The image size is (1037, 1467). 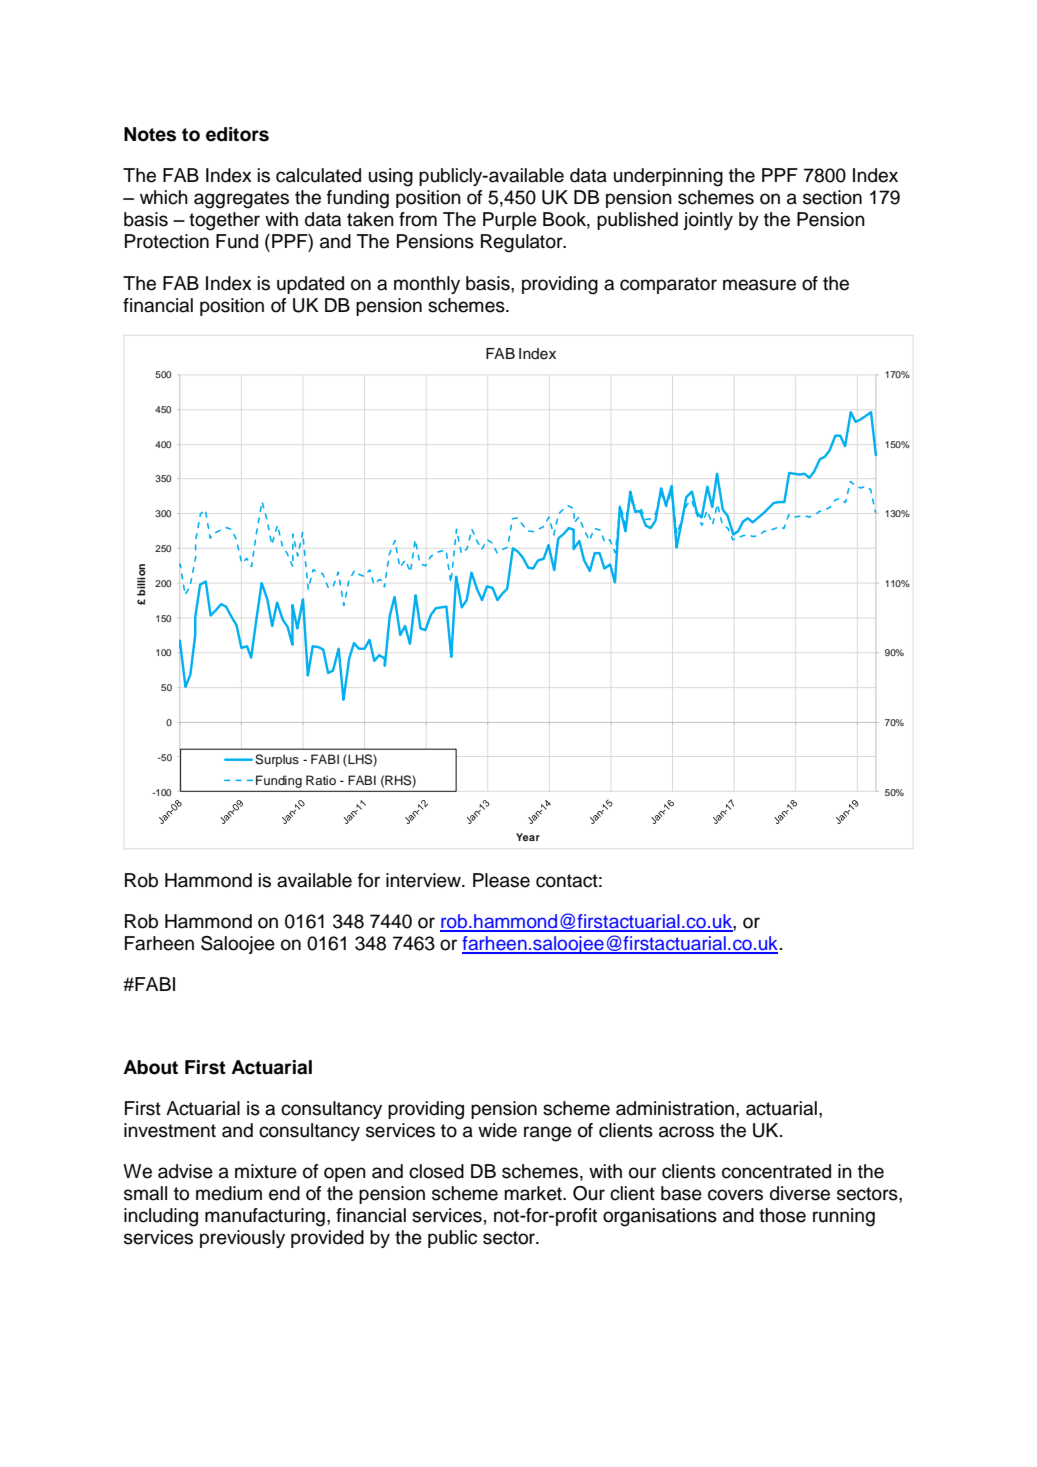 I want to click on Surplus, so click(x=277, y=760).
